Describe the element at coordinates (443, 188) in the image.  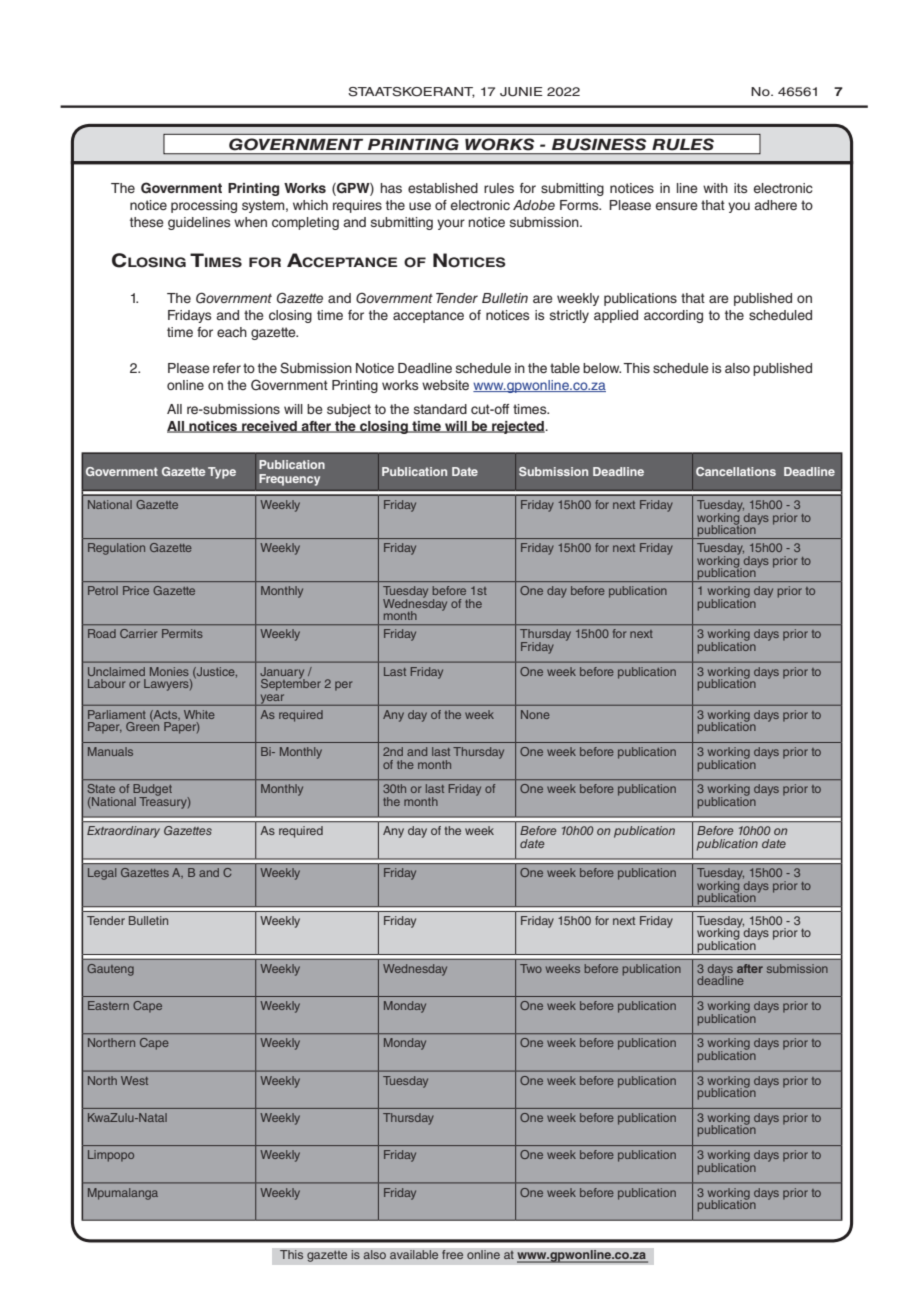
I see `established` at that location.
